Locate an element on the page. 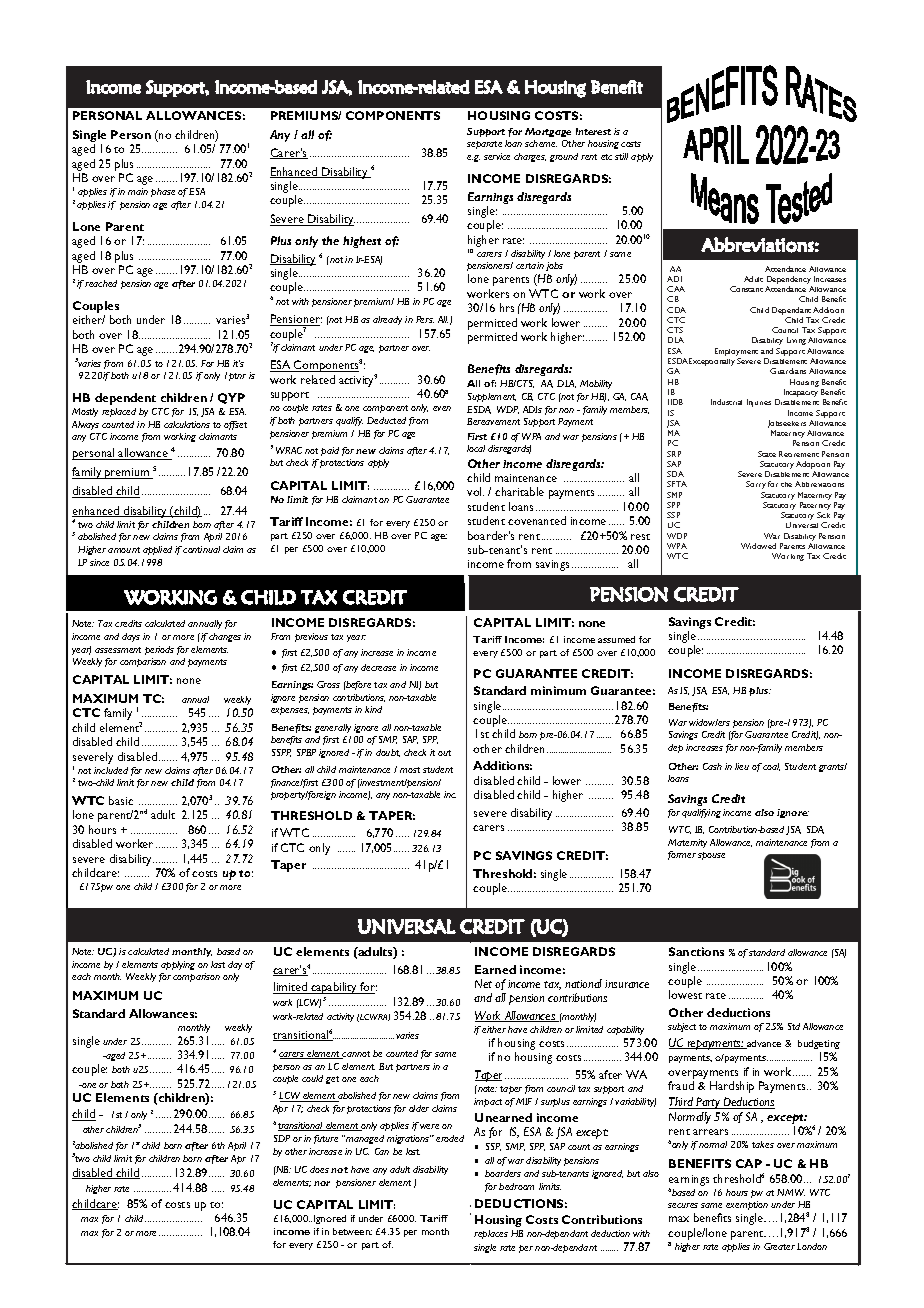  SDP is located at coordinates (282, 1138).
